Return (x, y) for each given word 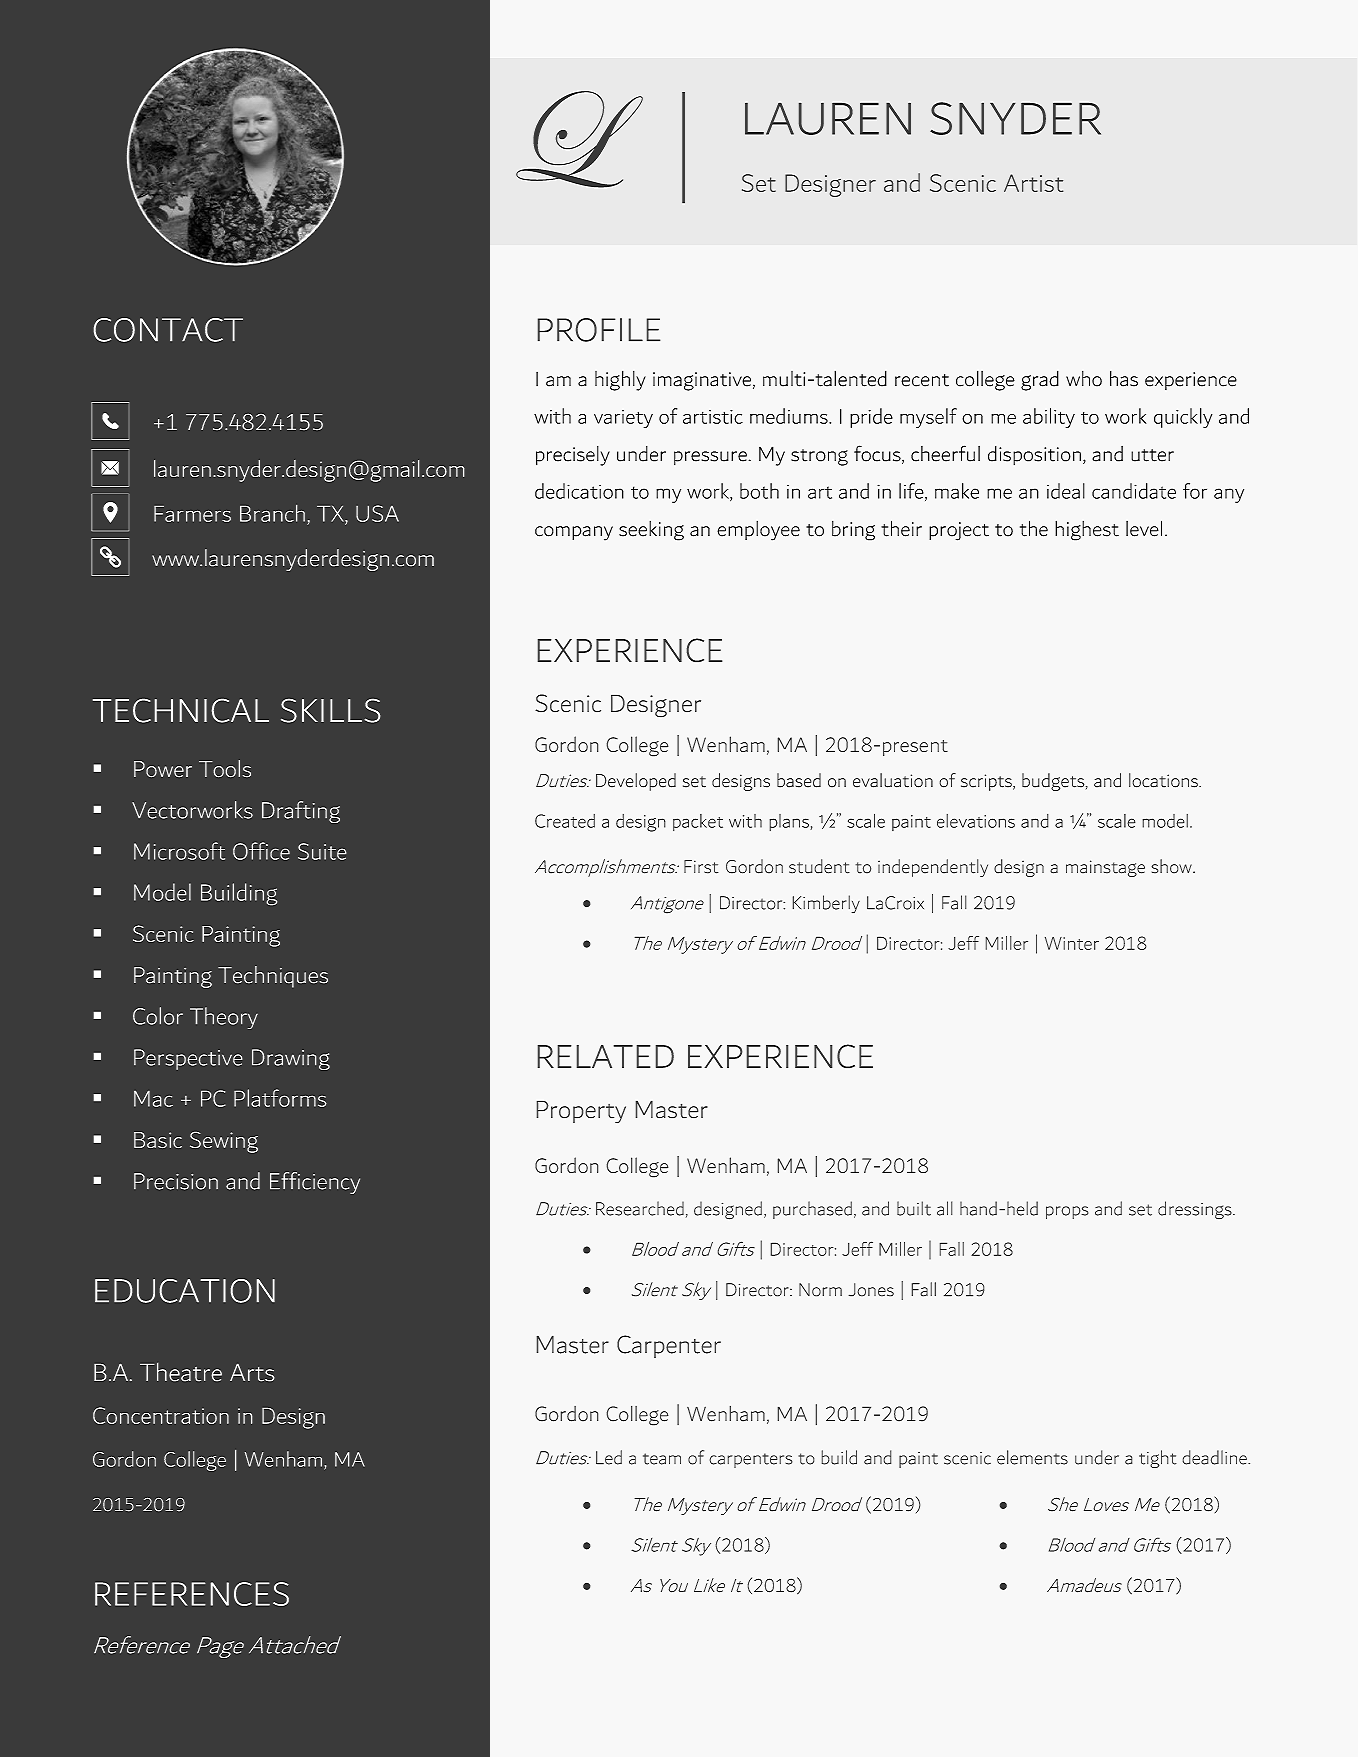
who (1084, 379)
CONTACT (168, 330)
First (701, 866)
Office (261, 851)
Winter (1072, 943)
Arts (252, 1372)
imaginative (702, 381)
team (662, 1459)
